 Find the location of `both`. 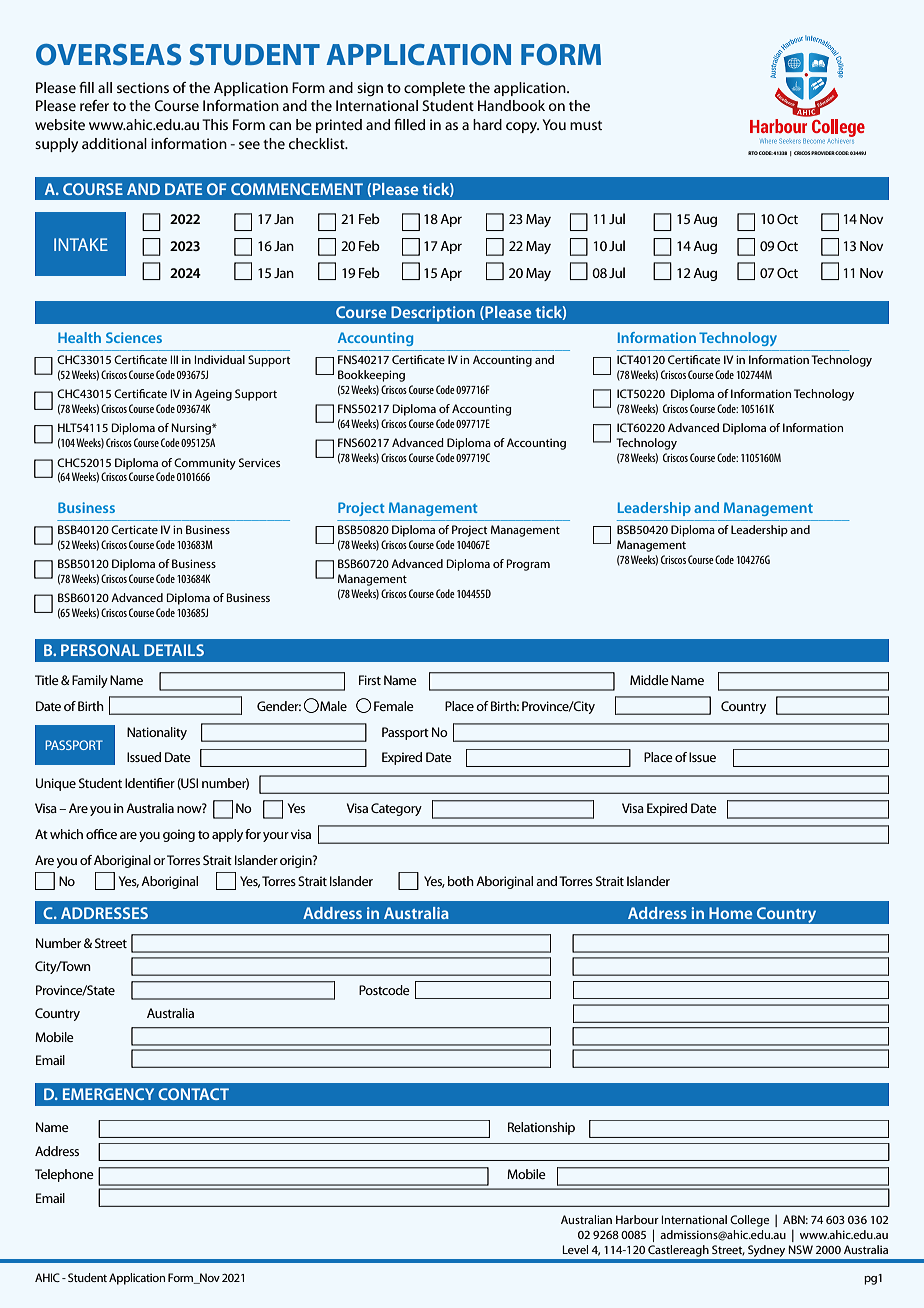

both is located at coordinates (461, 881).
